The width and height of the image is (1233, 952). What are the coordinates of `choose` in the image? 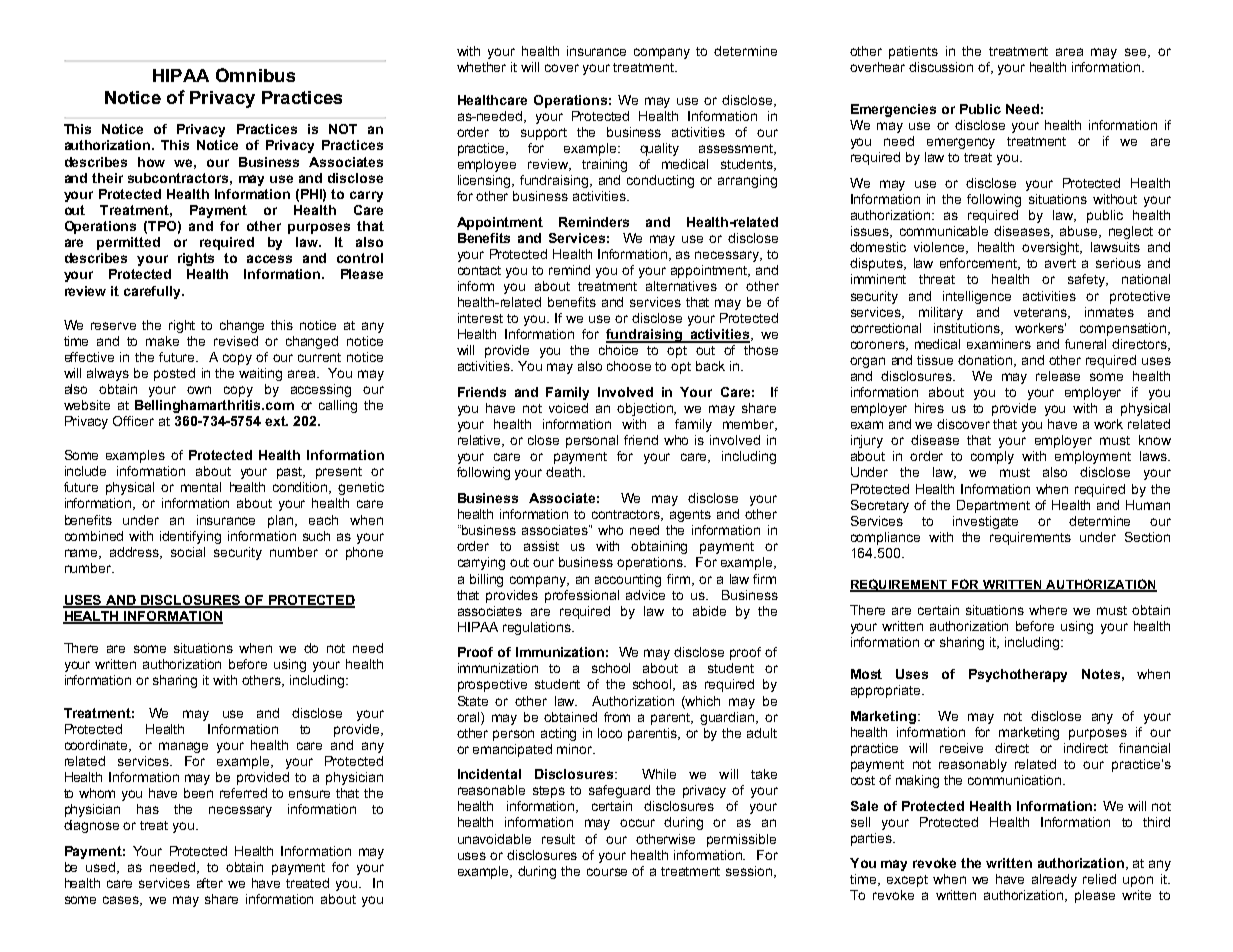 It's located at (629, 366).
